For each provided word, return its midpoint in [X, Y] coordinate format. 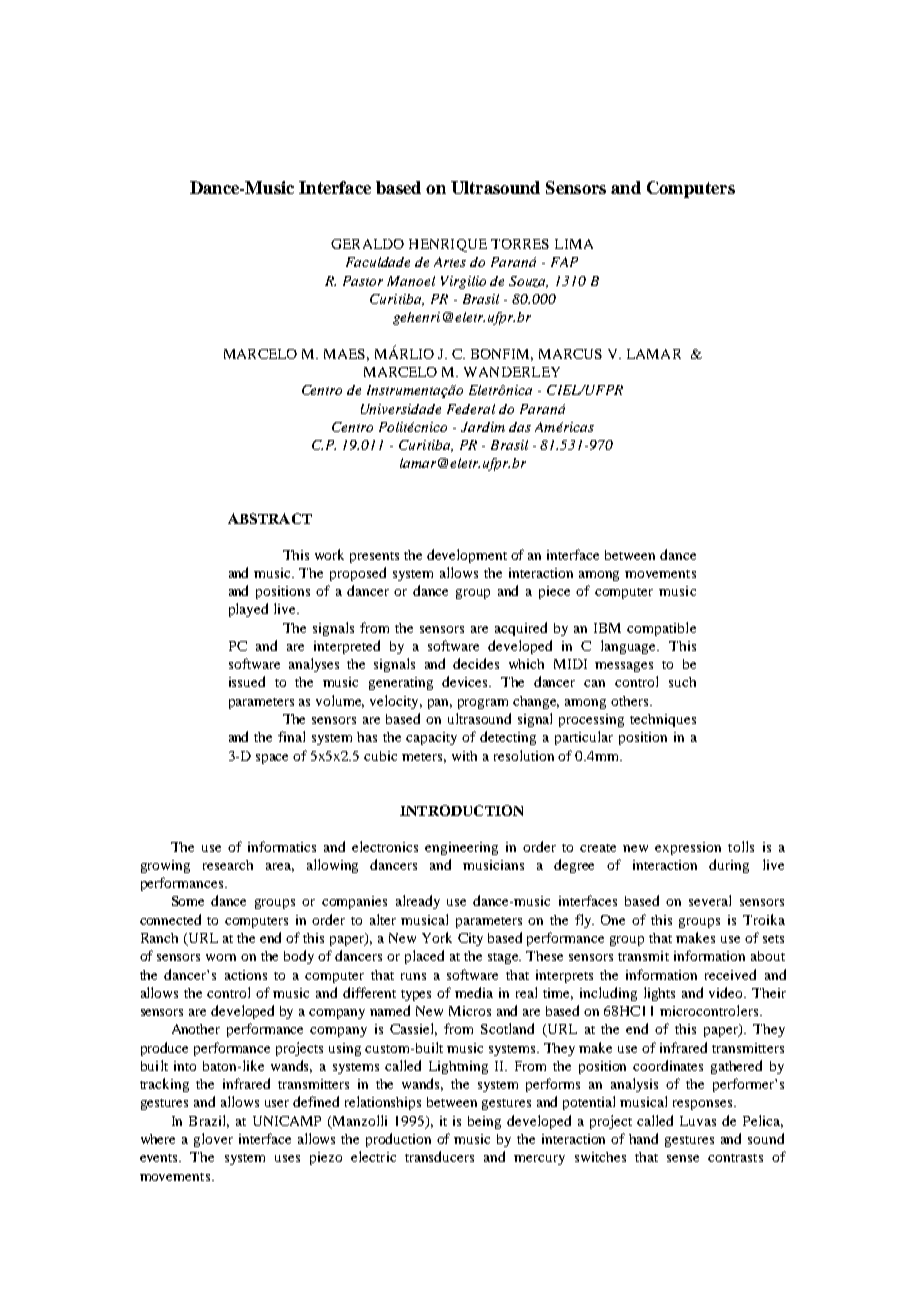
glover [213, 1140]
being [484, 1122]
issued [247, 681]
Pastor [363, 281]
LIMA [574, 244]
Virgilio [463, 282]
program [483, 704]
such [682, 682]
